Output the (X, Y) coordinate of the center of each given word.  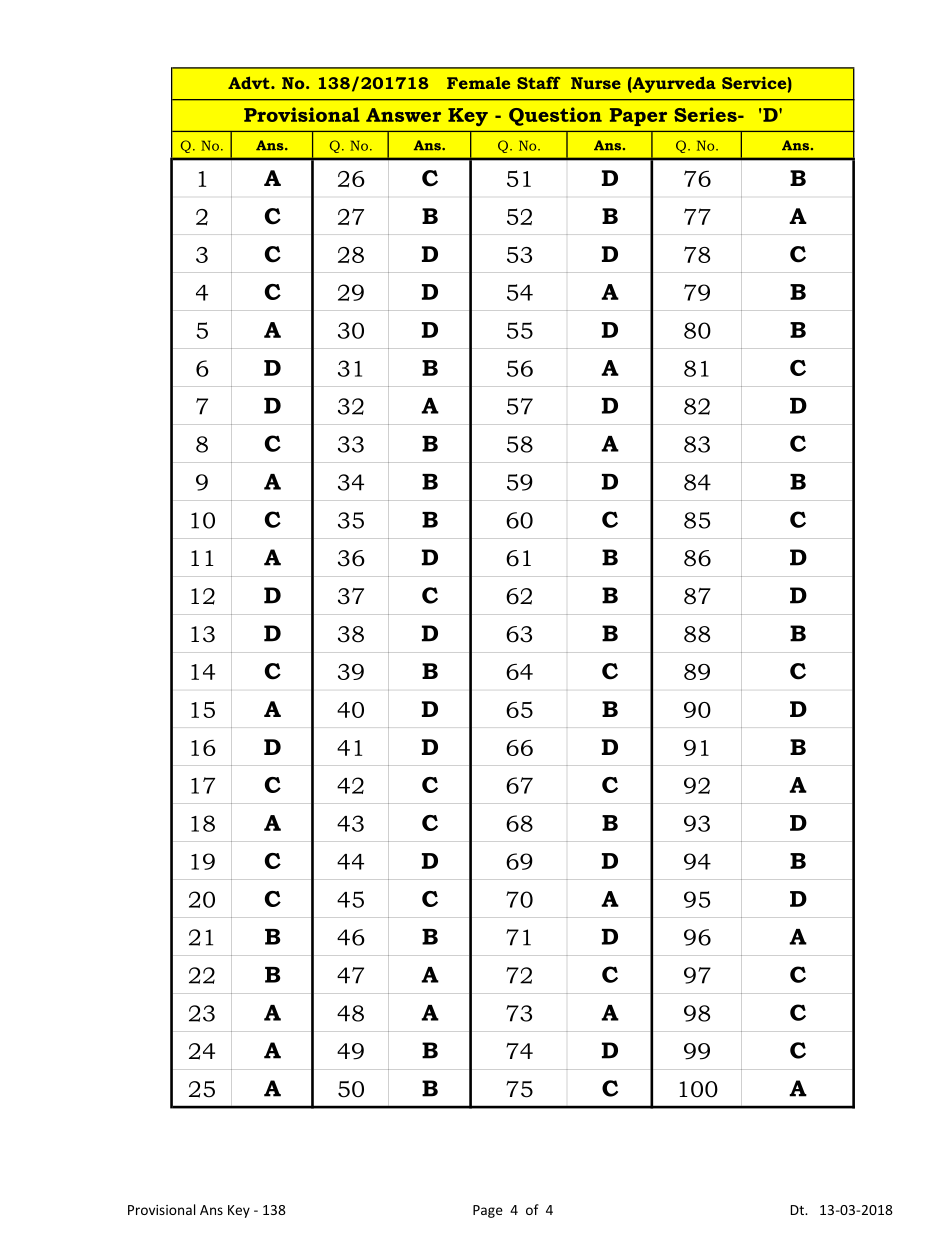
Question (555, 116)
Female (478, 83)
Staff (539, 83)
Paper (638, 117)
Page (488, 1211)
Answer (403, 115)
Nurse (596, 83)
